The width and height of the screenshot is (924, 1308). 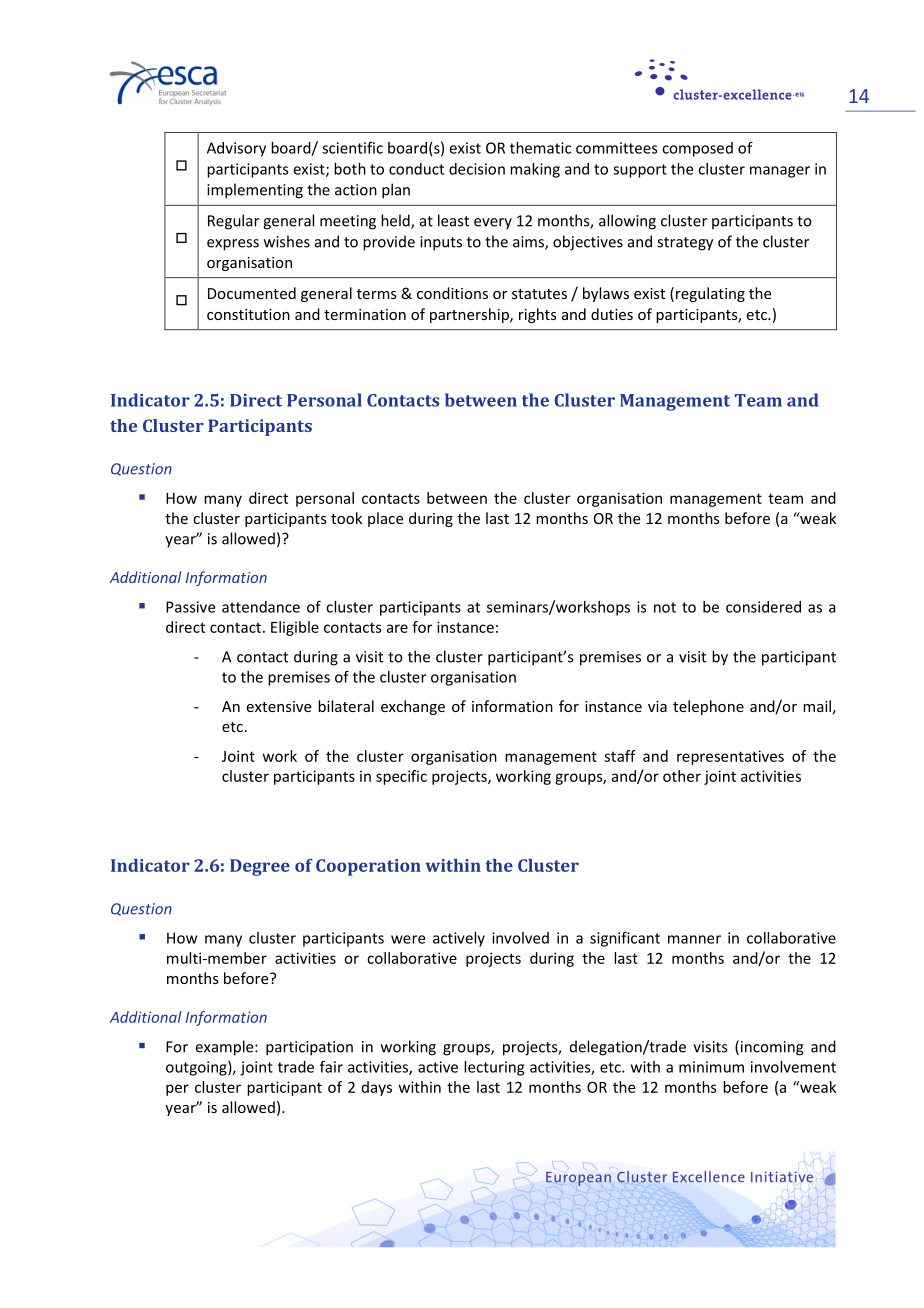 What do you see at coordinates (248, 314) in the screenshot?
I see `constitution` at bounding box center [248, 314].
